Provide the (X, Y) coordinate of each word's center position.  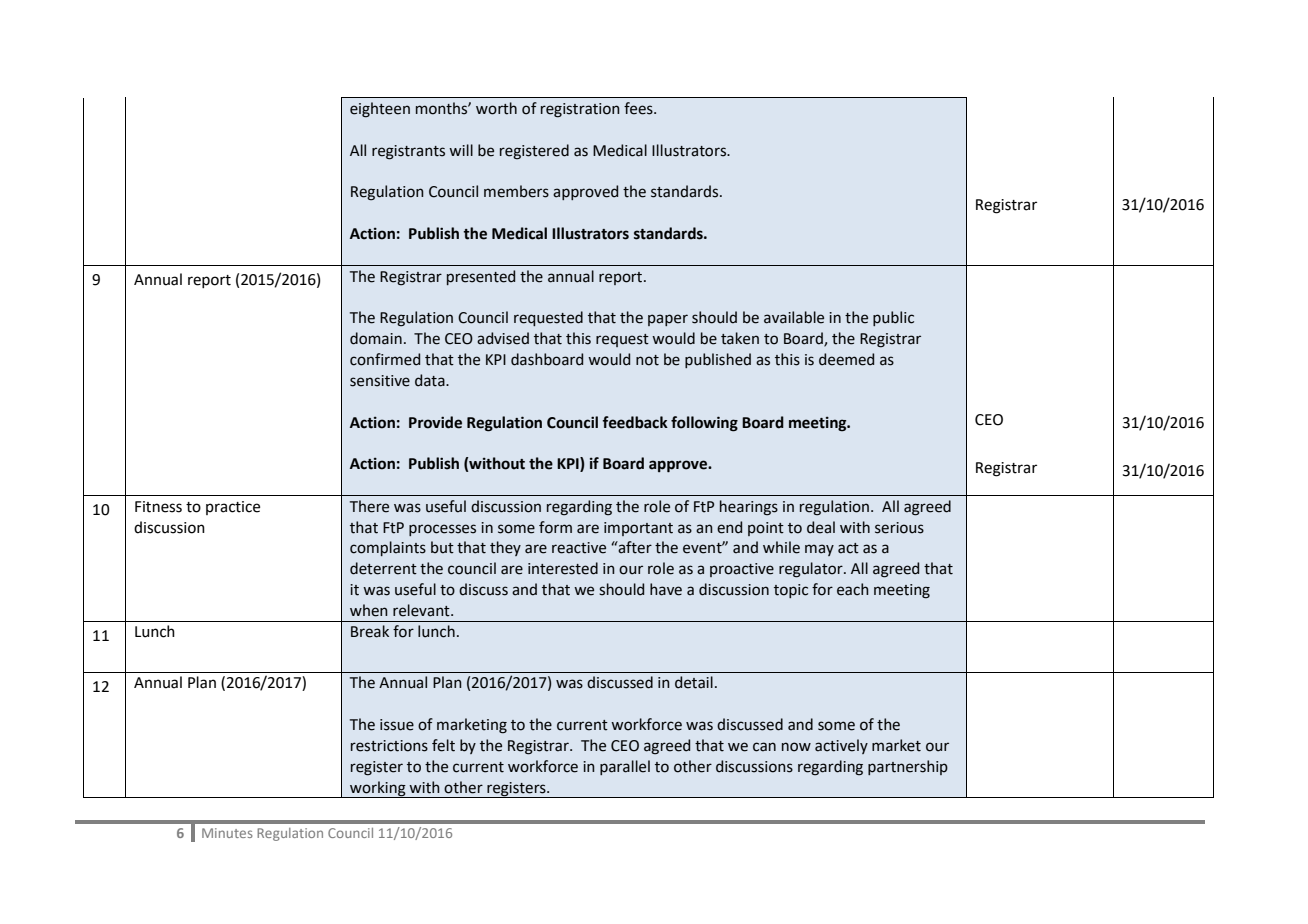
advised (503, 338)
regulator (812, 570)
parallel (625, 767)
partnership (908, 767)
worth (496, 108)
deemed (846, 359)
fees (639, 108)
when (369, 610)
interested (563, 568)
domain (376, 338)
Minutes (227, 833)
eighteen (380, 110)
